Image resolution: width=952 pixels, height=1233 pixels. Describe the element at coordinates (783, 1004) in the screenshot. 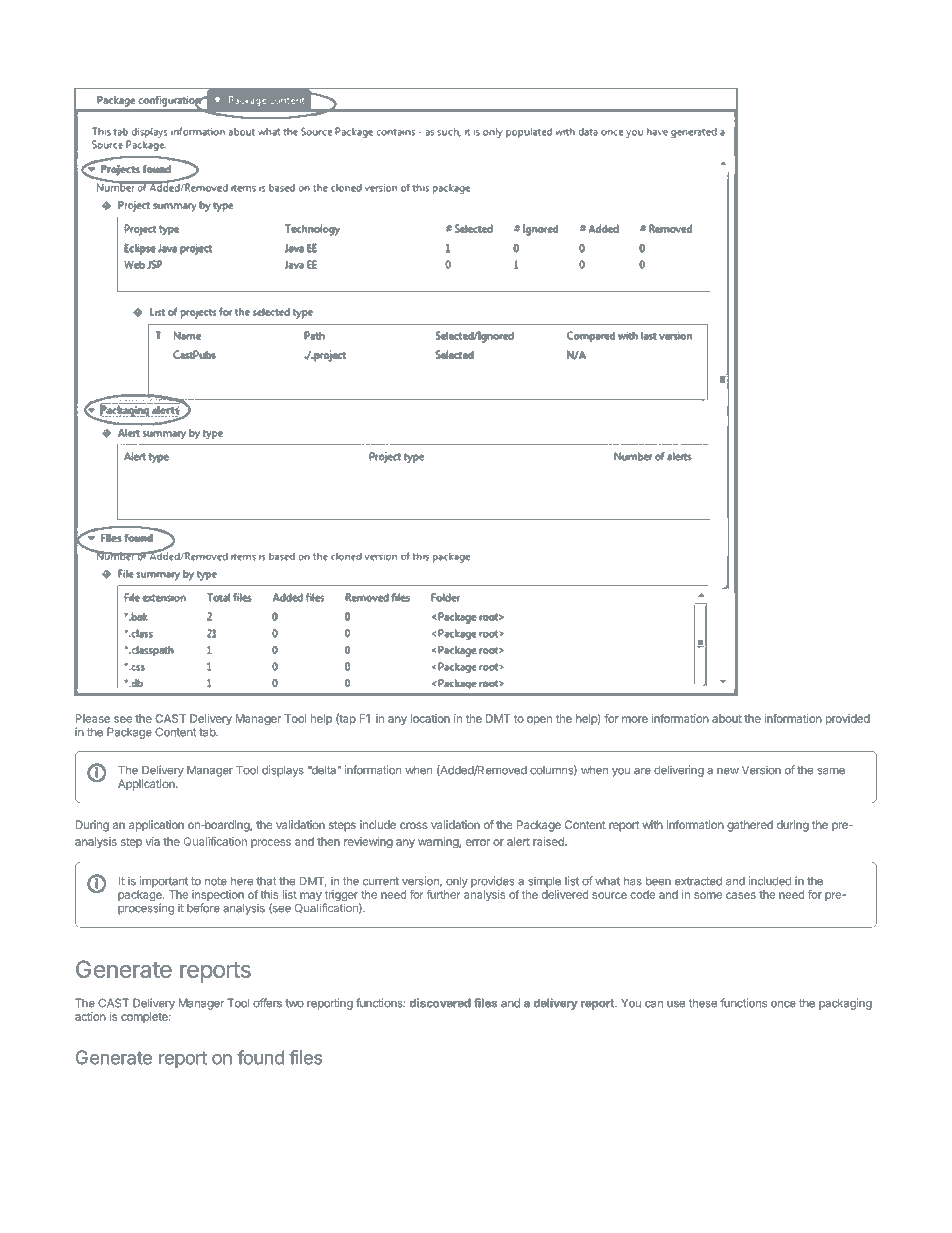

I see `once` at that location.
